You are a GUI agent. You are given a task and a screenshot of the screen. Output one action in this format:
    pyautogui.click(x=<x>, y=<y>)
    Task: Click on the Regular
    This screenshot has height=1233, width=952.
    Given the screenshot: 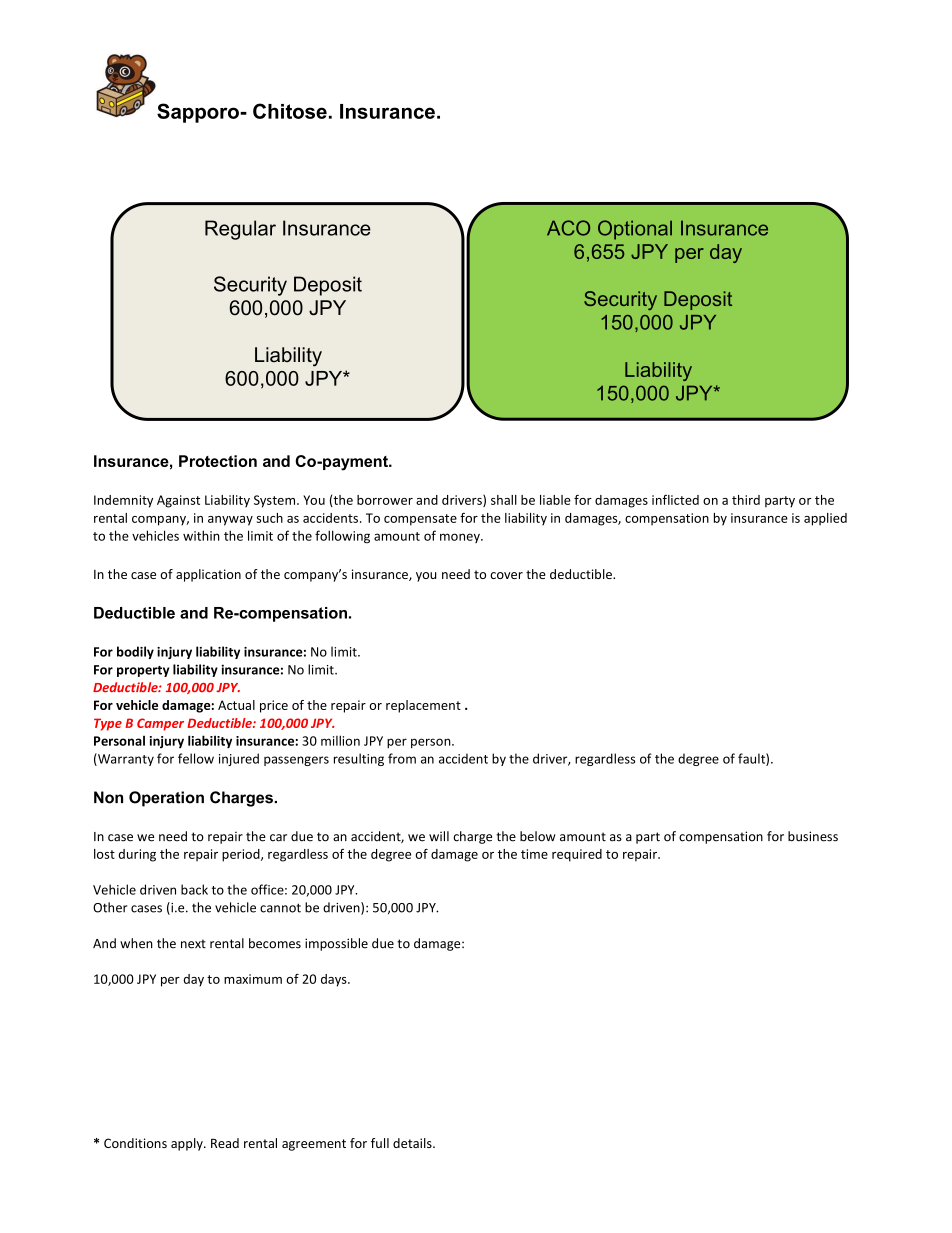 What is the action you would take?
    pyautogui.click(x=240, y=230)
